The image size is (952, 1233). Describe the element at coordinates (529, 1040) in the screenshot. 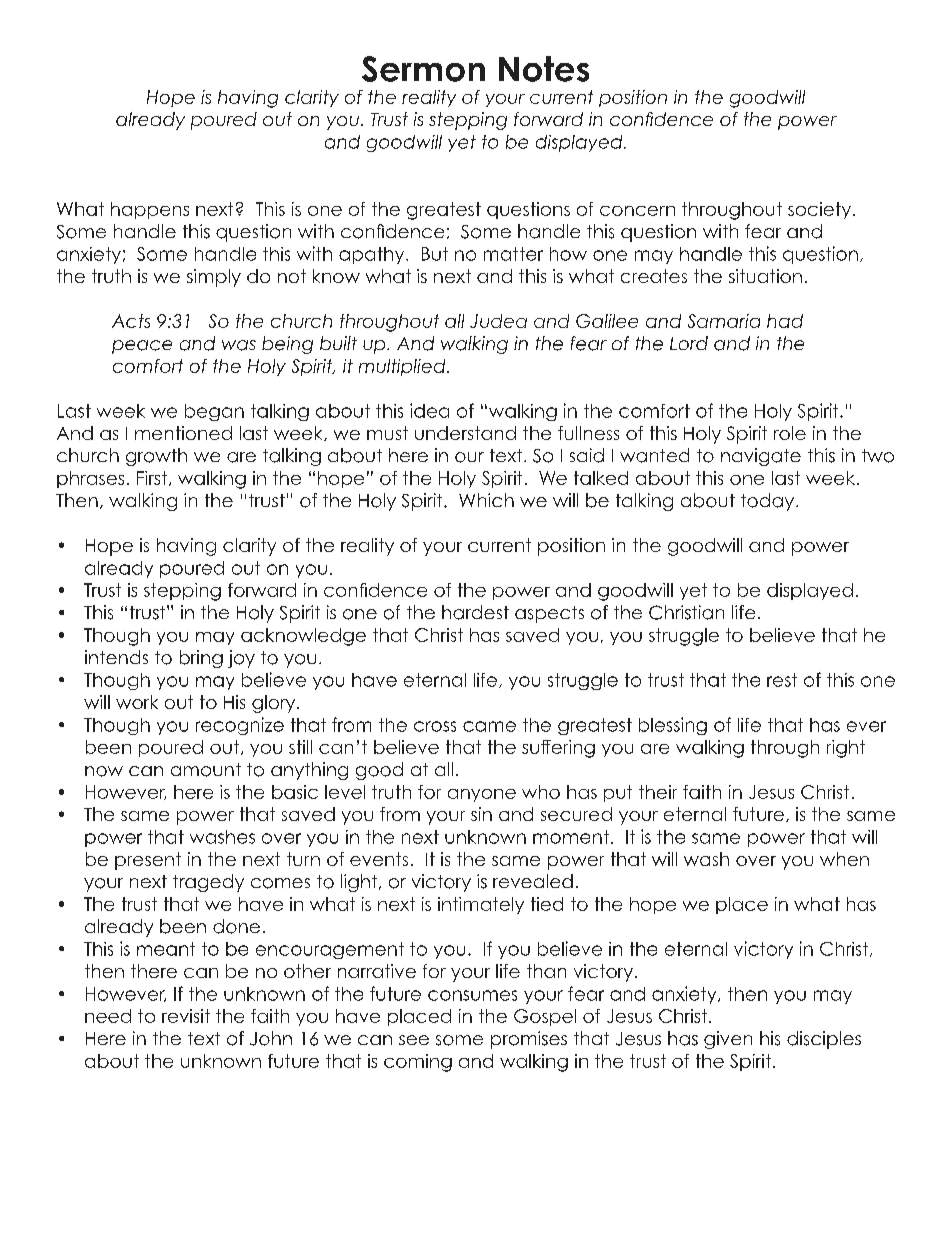

I see `promises` at that location.
